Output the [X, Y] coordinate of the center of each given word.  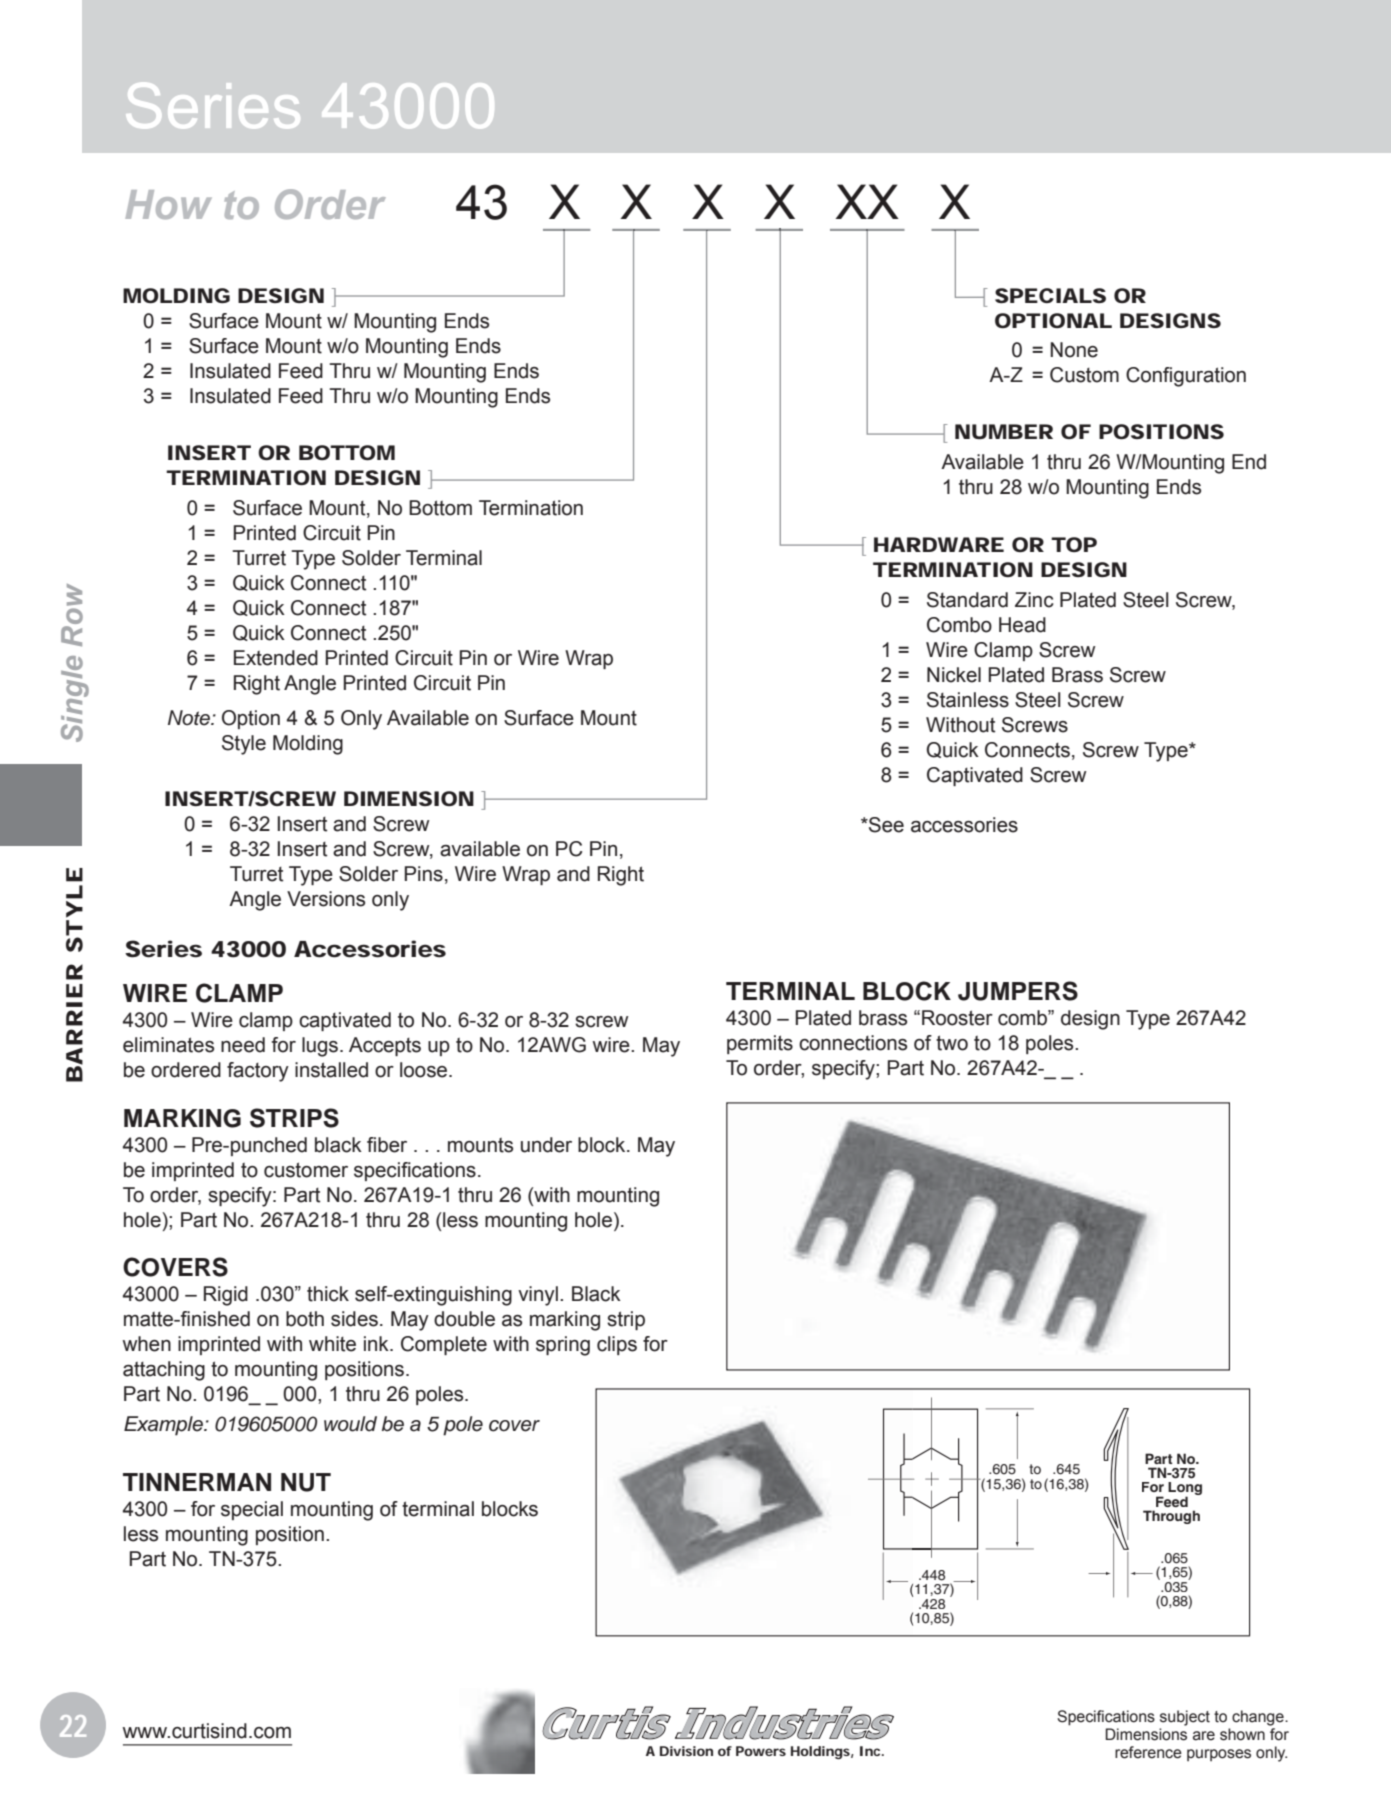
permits [760, 1044]
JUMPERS [1018, 991]
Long [1185, 1490]
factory [258, 1072]
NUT [306, 1482]
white [332, 1344]
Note [190, 718]
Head [1022, 625]
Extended [276, 658]
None [1074, 350]
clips [617, 1345]
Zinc [1034, 600]
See [885, 825]
